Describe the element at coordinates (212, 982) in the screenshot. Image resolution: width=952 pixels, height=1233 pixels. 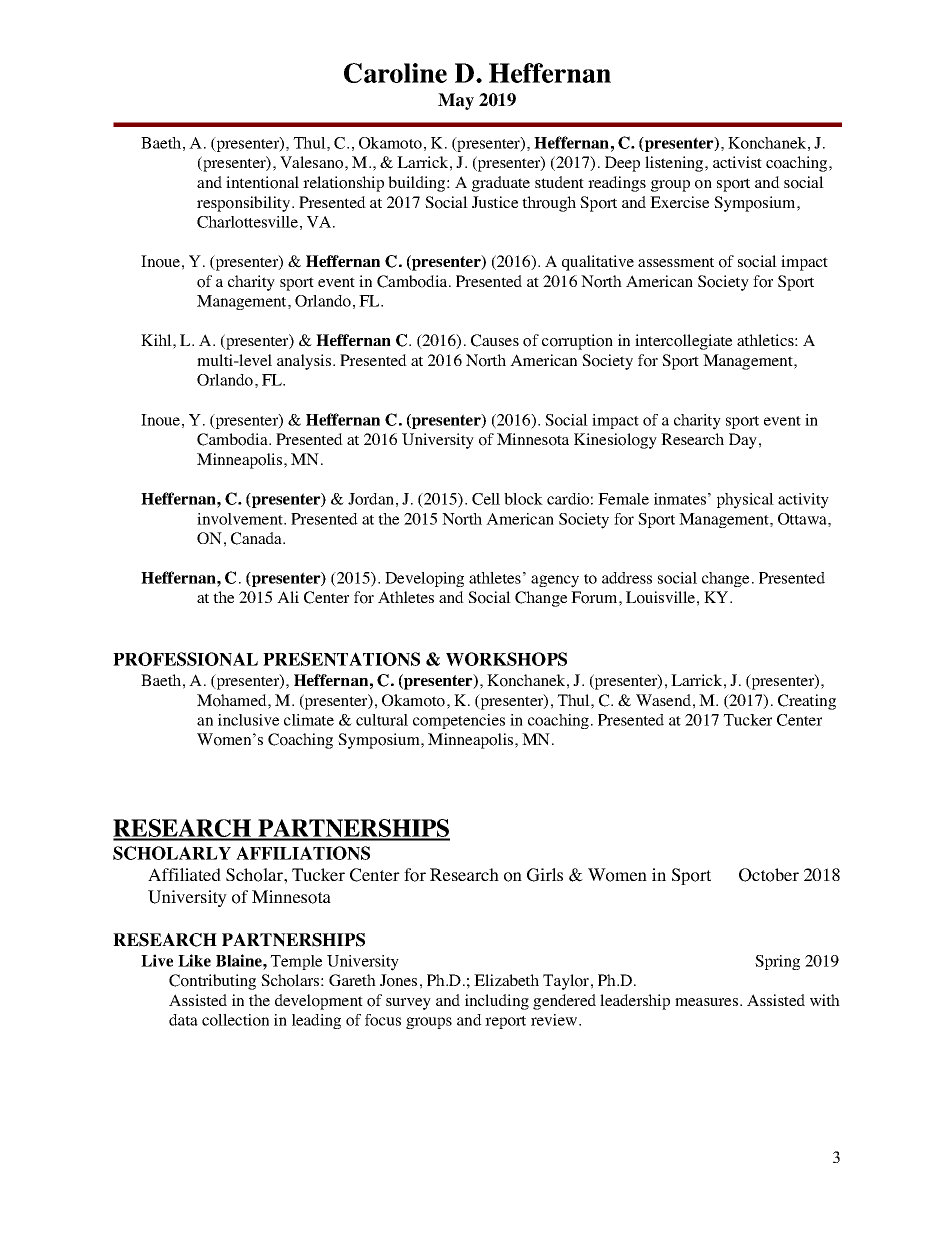
I see `Contributing` at that location.
